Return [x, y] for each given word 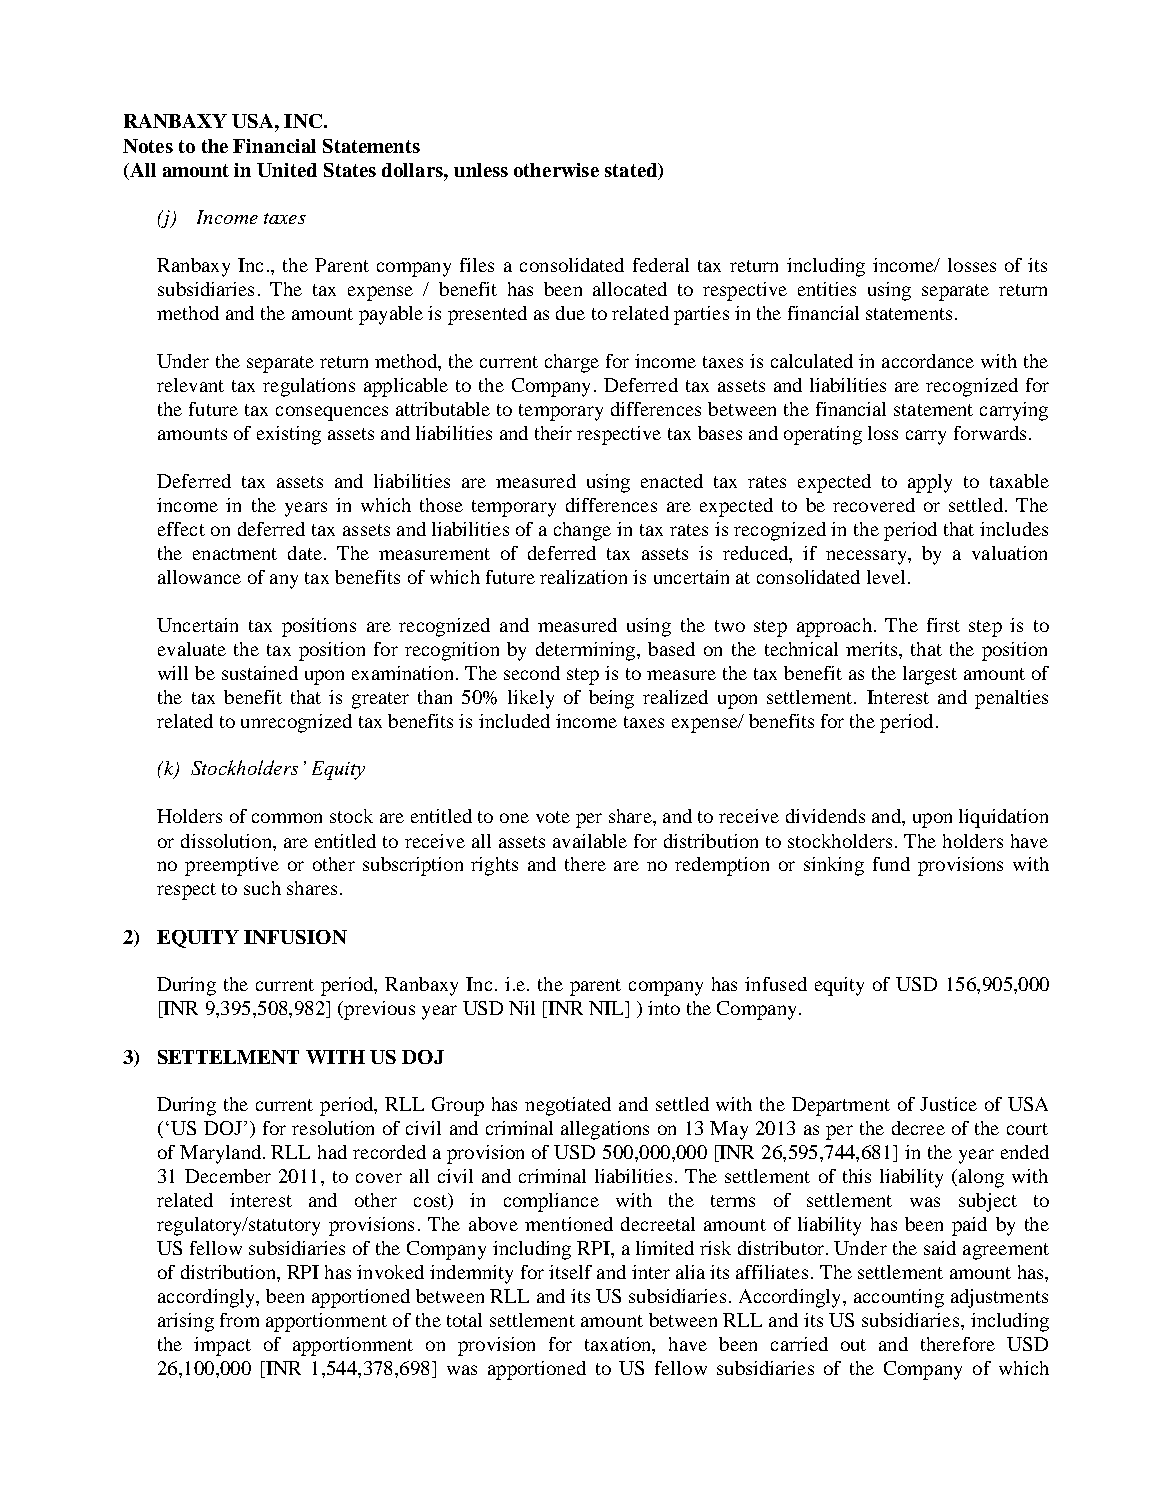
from [239, 1320]
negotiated [568, 1106]
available [590, 841]
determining [587, 651]
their [553, 433]
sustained [260, 673]
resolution [333, 1128]
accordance [928, 361]
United [287, 170]
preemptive [232, 866]
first [943, 625]
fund [891, 864]
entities [827, 289]
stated [632, 171]
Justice [948, 1104]
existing [289, 435]
